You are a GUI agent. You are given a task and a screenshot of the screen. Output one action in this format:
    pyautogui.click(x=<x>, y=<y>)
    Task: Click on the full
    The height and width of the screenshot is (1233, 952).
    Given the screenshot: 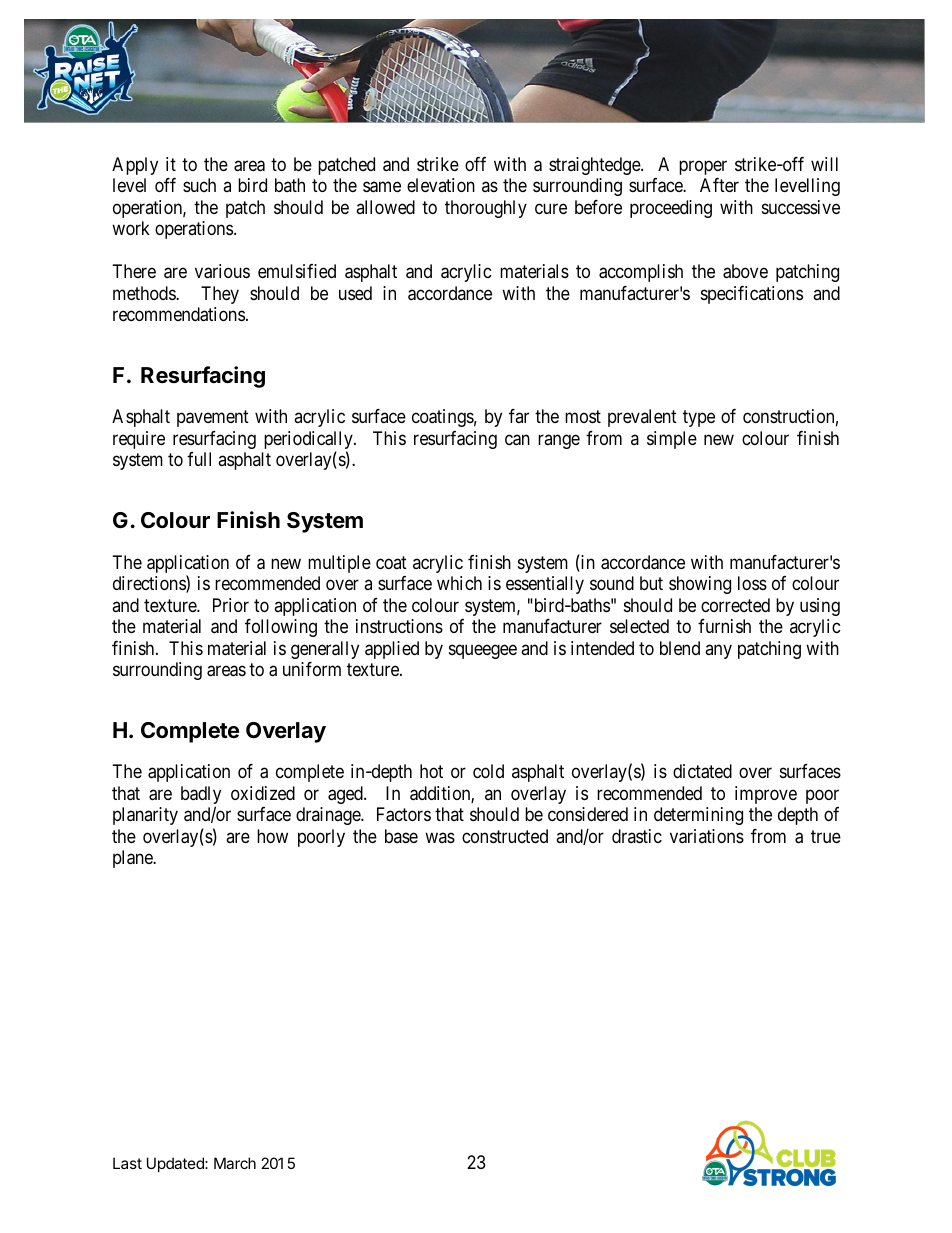 What is the action you would take?
    pyautogui.click(x=199, y=459)
